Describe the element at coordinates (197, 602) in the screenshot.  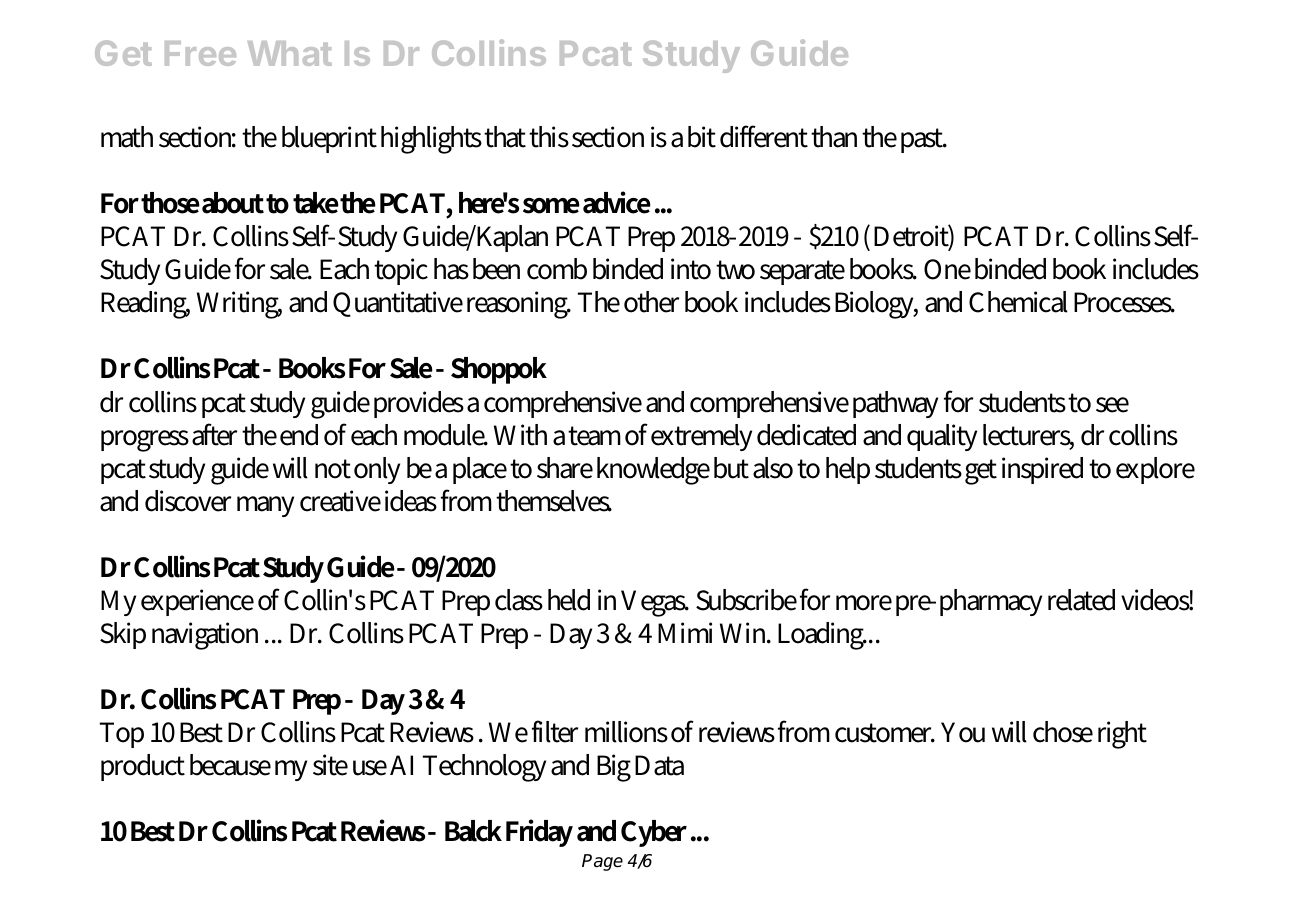
I see `experience` at that location.
